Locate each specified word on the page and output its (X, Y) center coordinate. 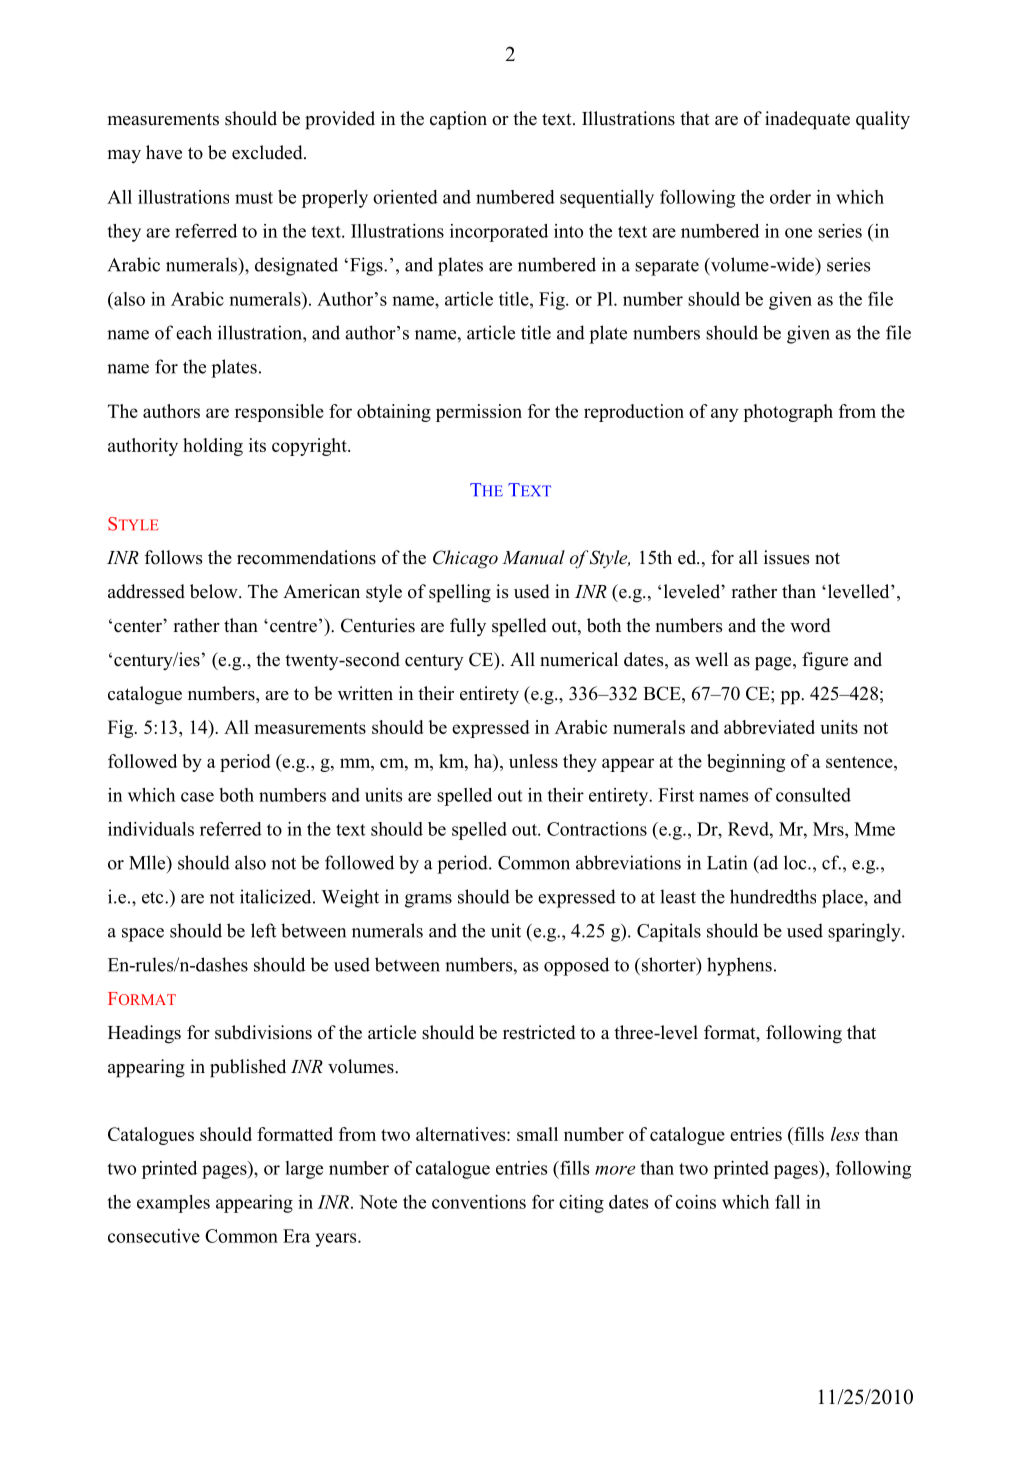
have (164, 152)
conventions (479, 1202)
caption (458, 120)
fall (787, 1202)
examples (173, 1204)
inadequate (807, 120)
